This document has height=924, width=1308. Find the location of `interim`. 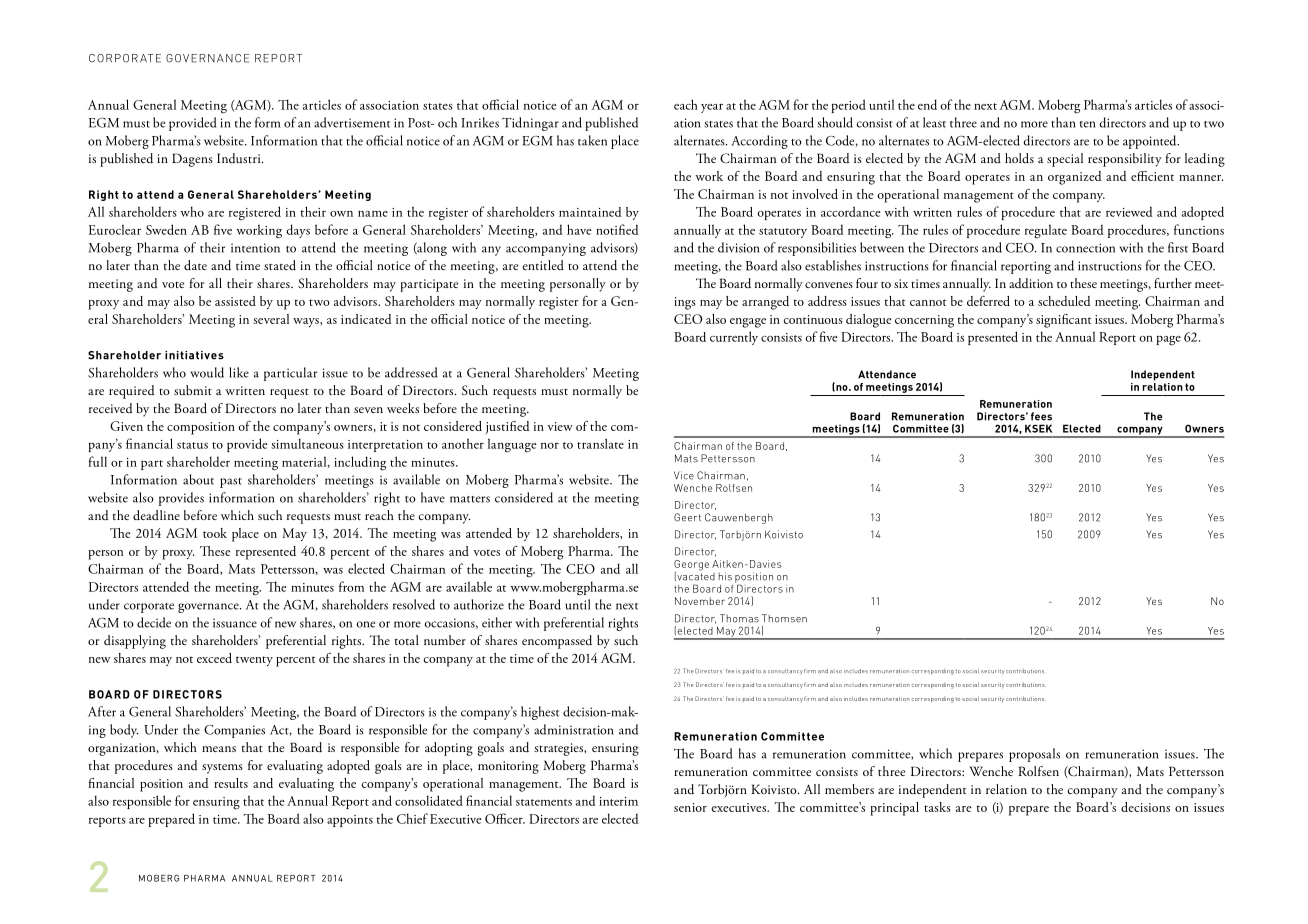

interim is located at coordinates (618, 801).
